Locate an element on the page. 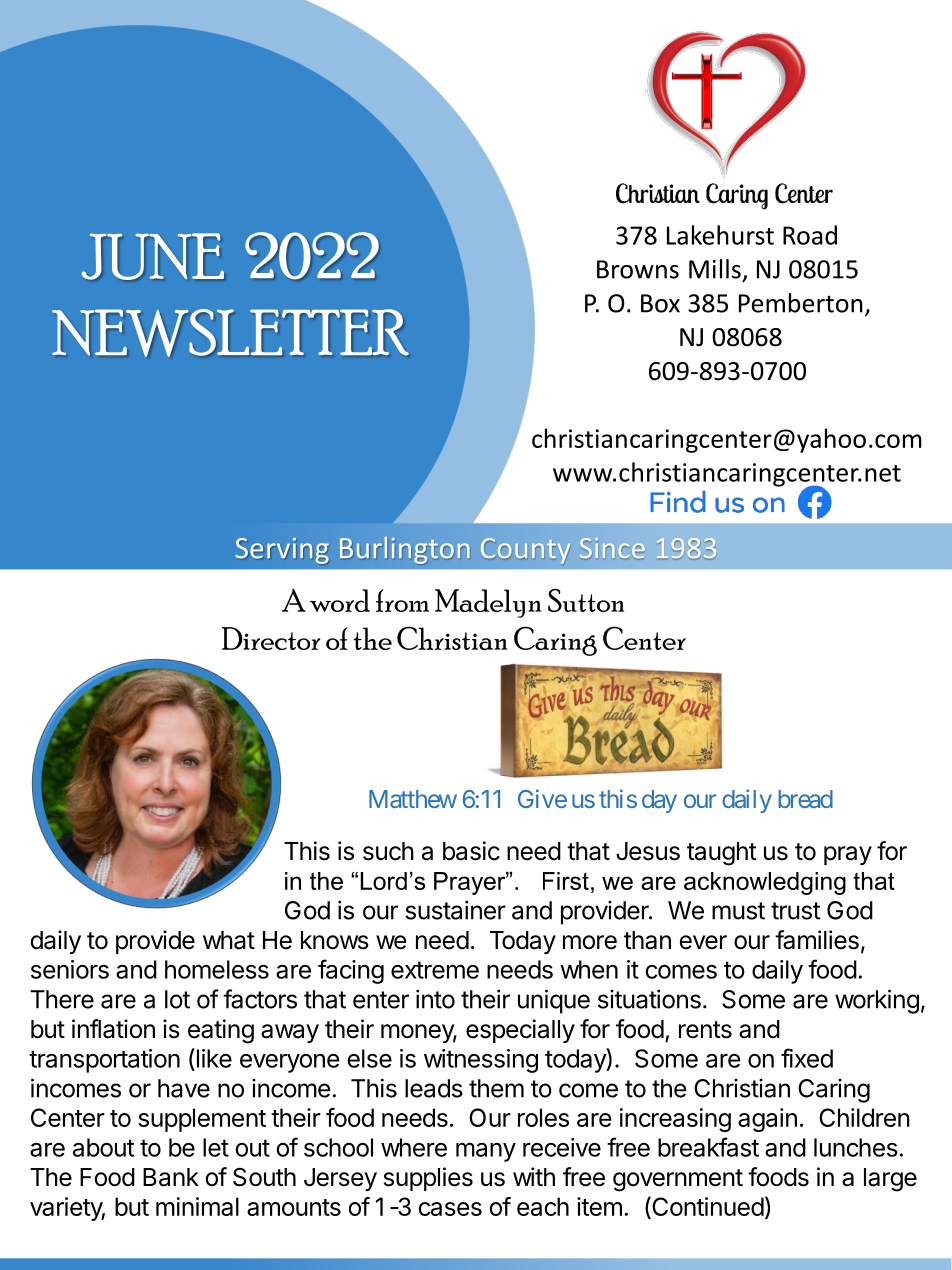 The width and height of the page is (952, 1270). homeless is located at coordinates (217, 969).
